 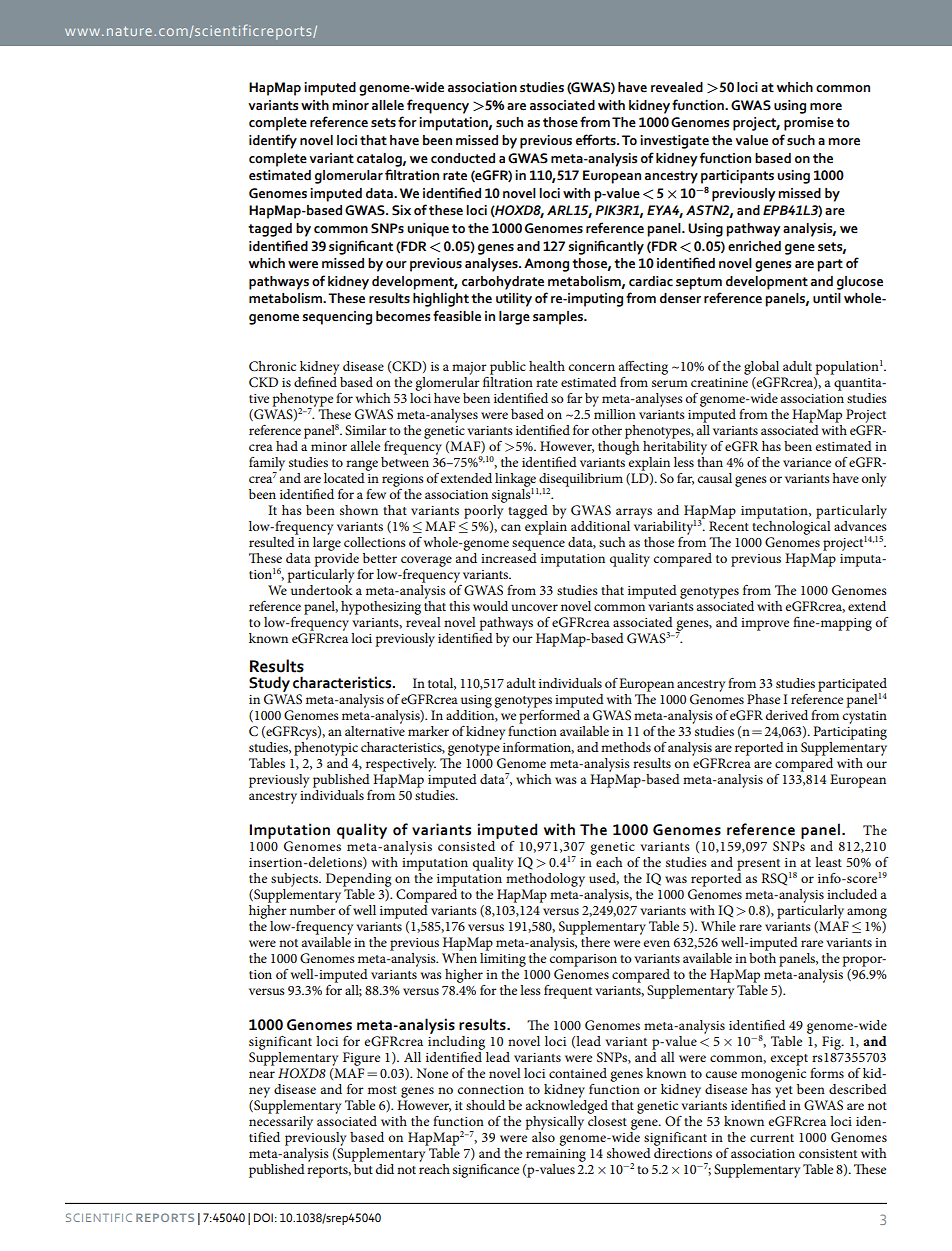 I want to click on Six, so click(x=401, y=210).
